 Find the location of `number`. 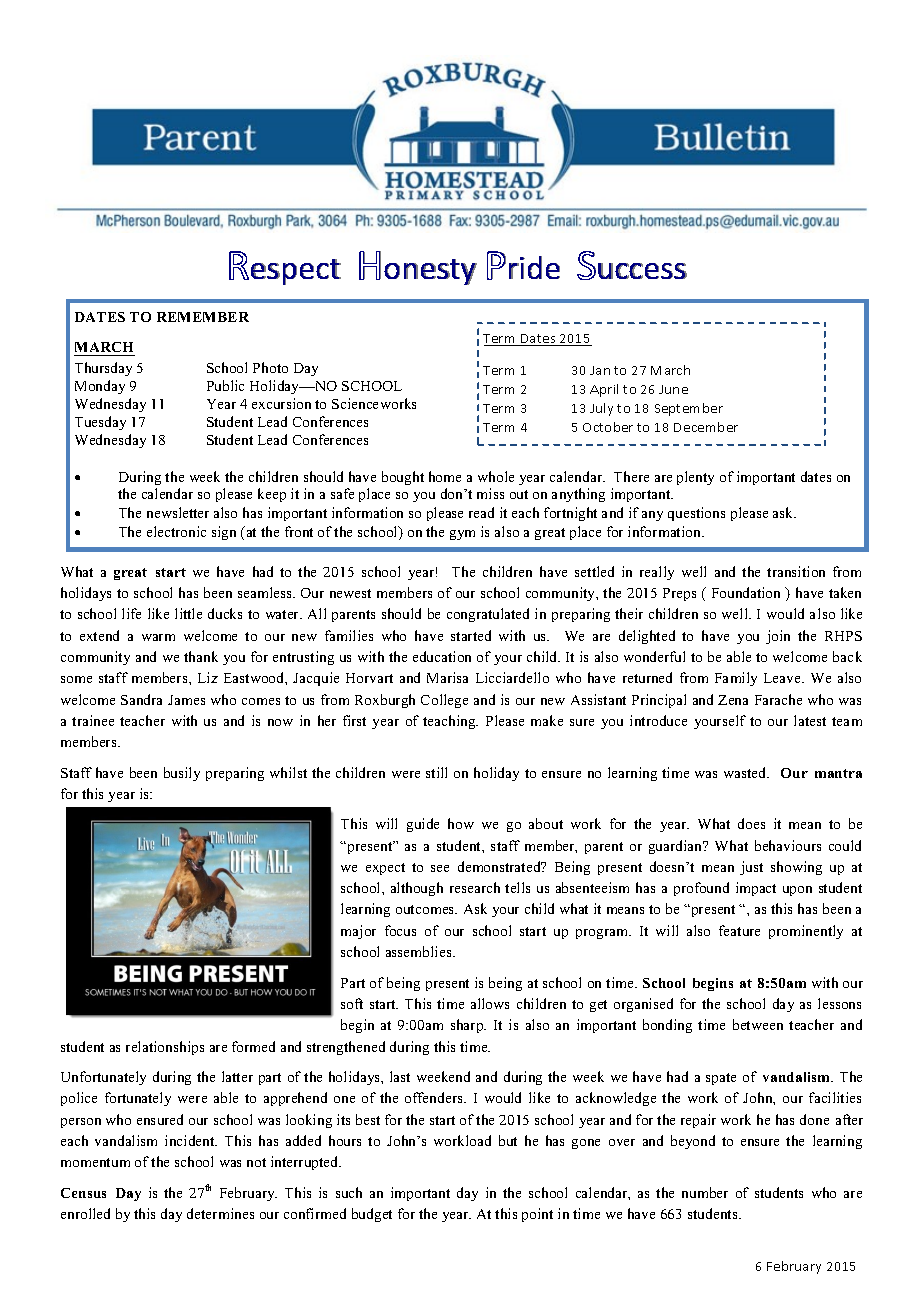

number is located at coordinates (705, 1192).
